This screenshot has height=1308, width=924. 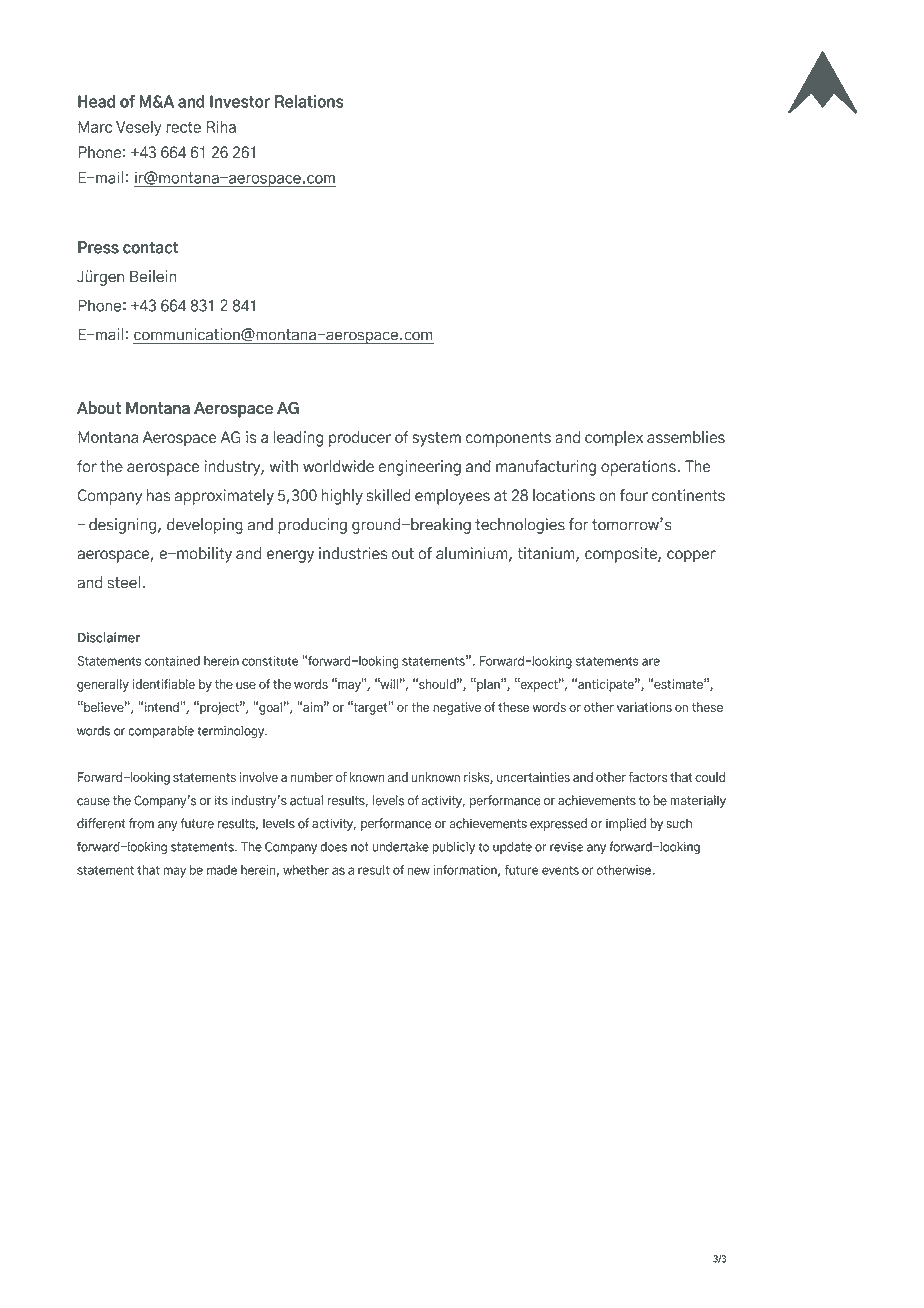 I want to click on industries, so click(x=353, y=553).
